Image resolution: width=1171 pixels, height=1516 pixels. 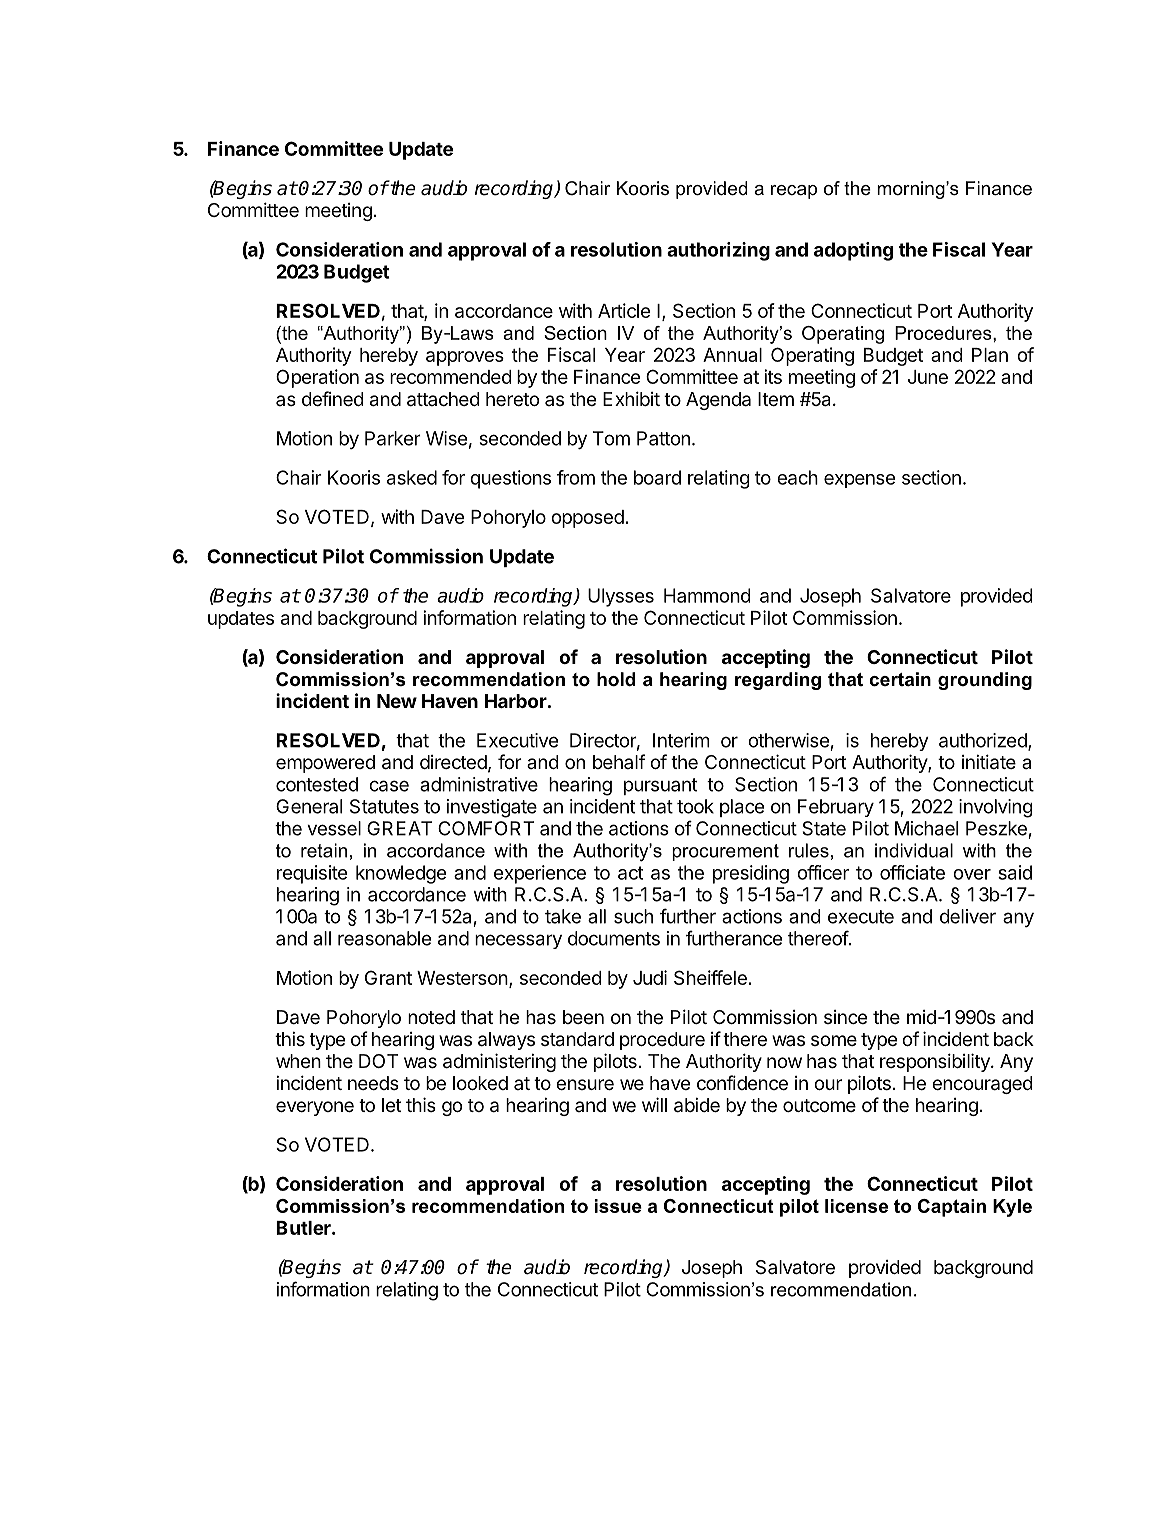 What do you see at coordinates (853, 251) in the screenshot?
I see `adopting` at bounding box center [853, 251].
